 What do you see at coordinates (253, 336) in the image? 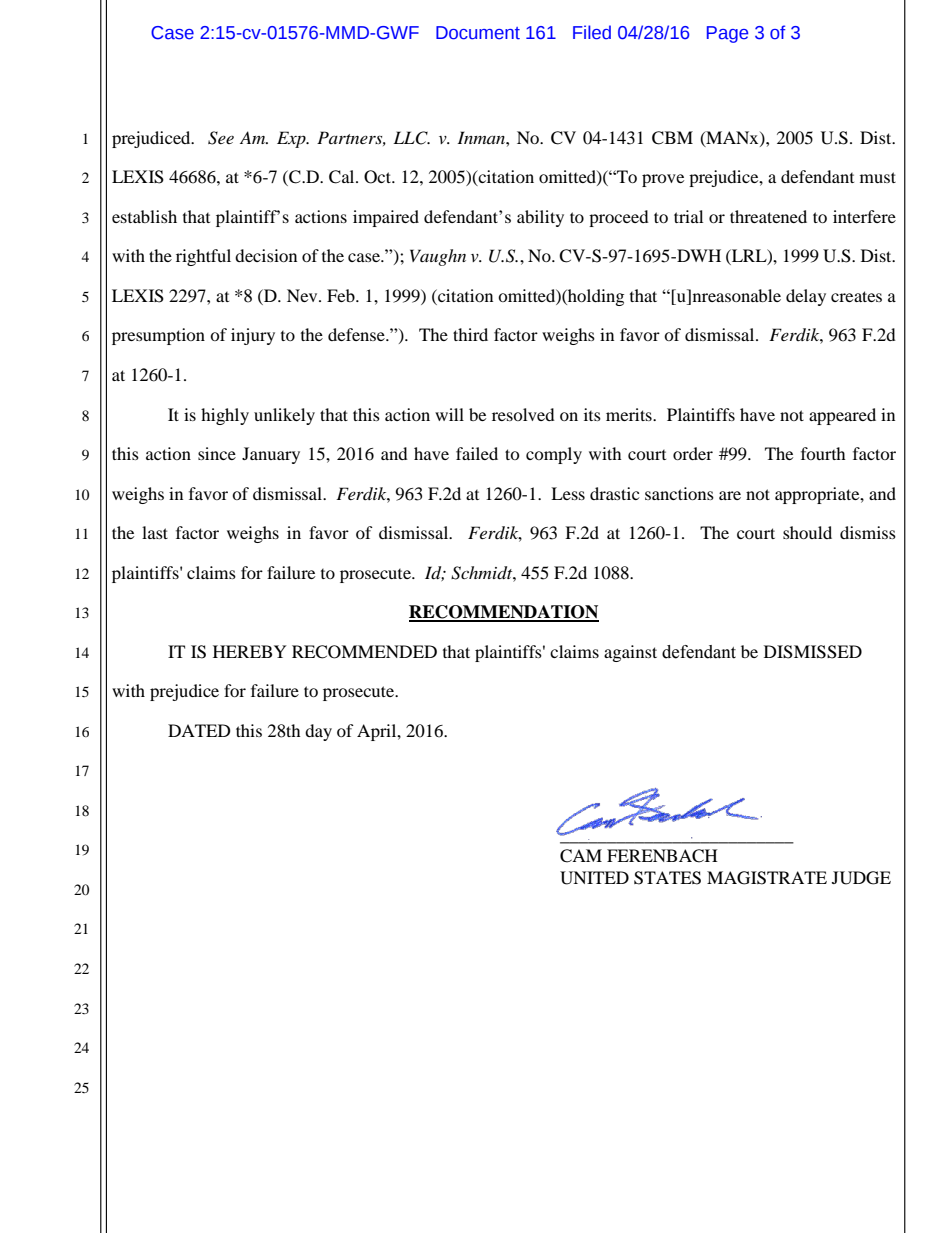
I see `injury` at bounding box center [253, 336].
